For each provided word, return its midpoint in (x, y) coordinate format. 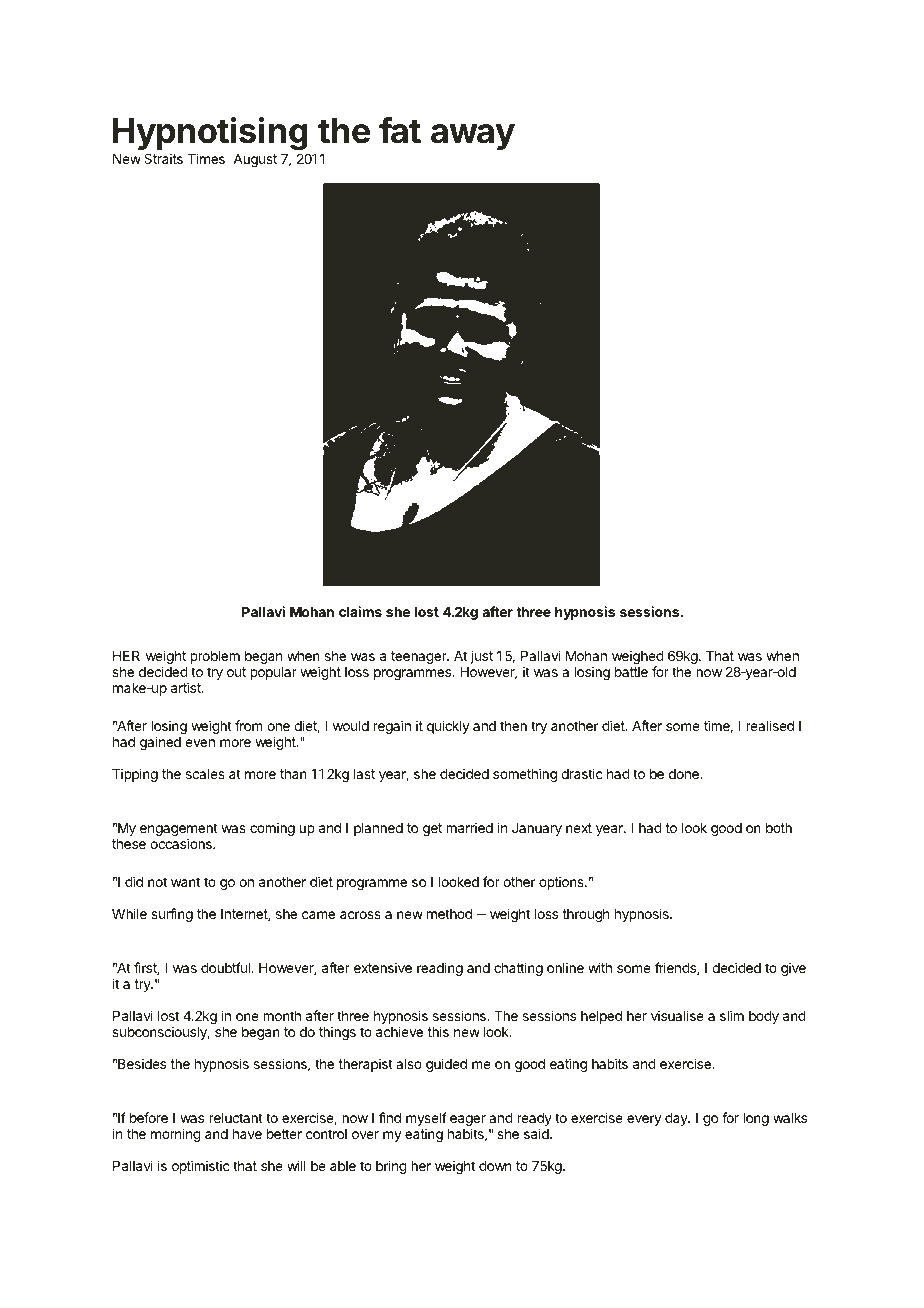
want (185, 882)
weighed (638, 658)
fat (400, 130)
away (473, 137)
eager (468, 1122)
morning (176, 1135)
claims (360, 611)
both (779, 828)
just (482, 657)
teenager (420, 657)
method (449, 914)
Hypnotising (211, 135)
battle (631, 672)
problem (215, 657)
